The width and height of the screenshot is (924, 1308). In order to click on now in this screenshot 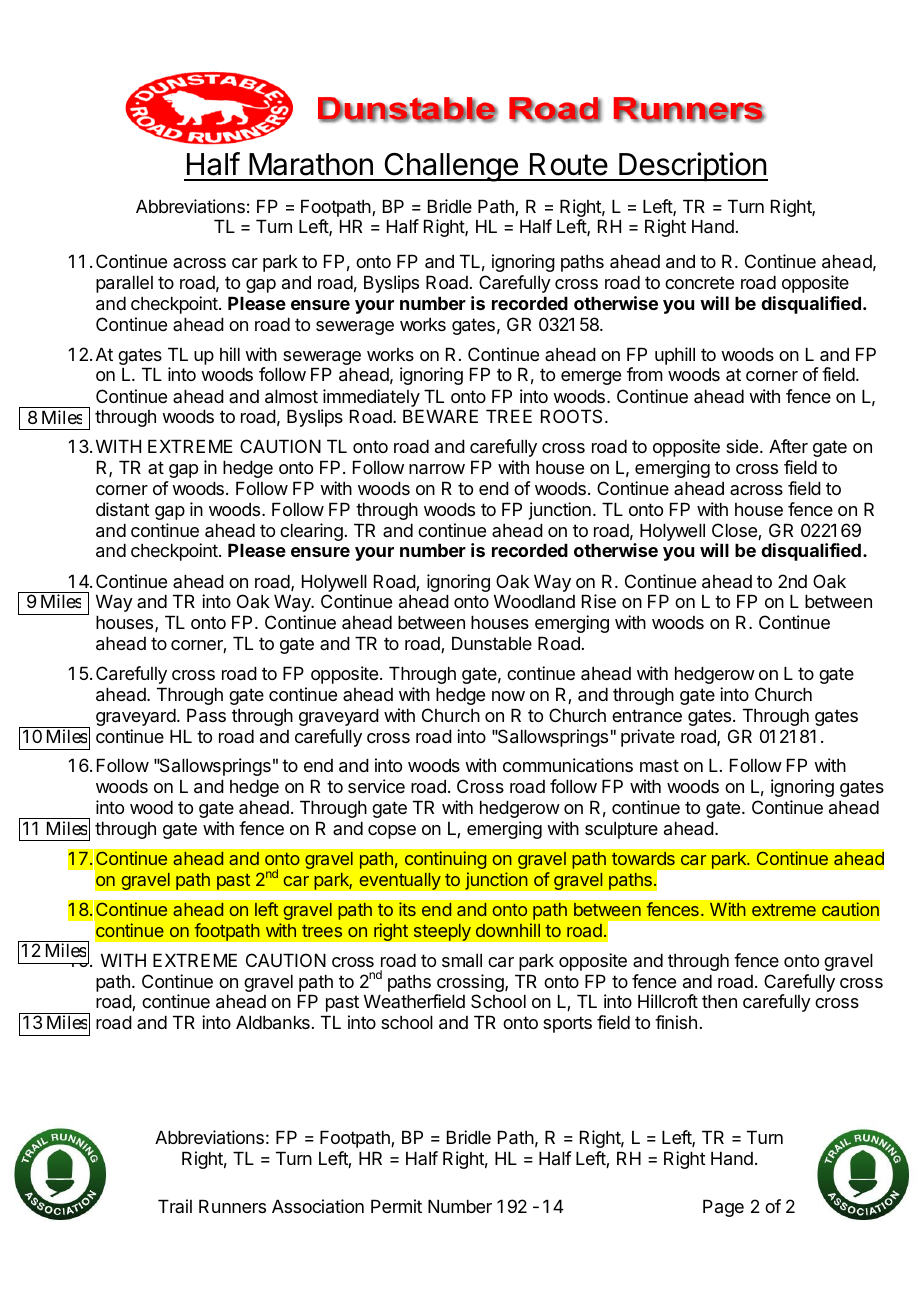, I will do `click(508, 696)`.
